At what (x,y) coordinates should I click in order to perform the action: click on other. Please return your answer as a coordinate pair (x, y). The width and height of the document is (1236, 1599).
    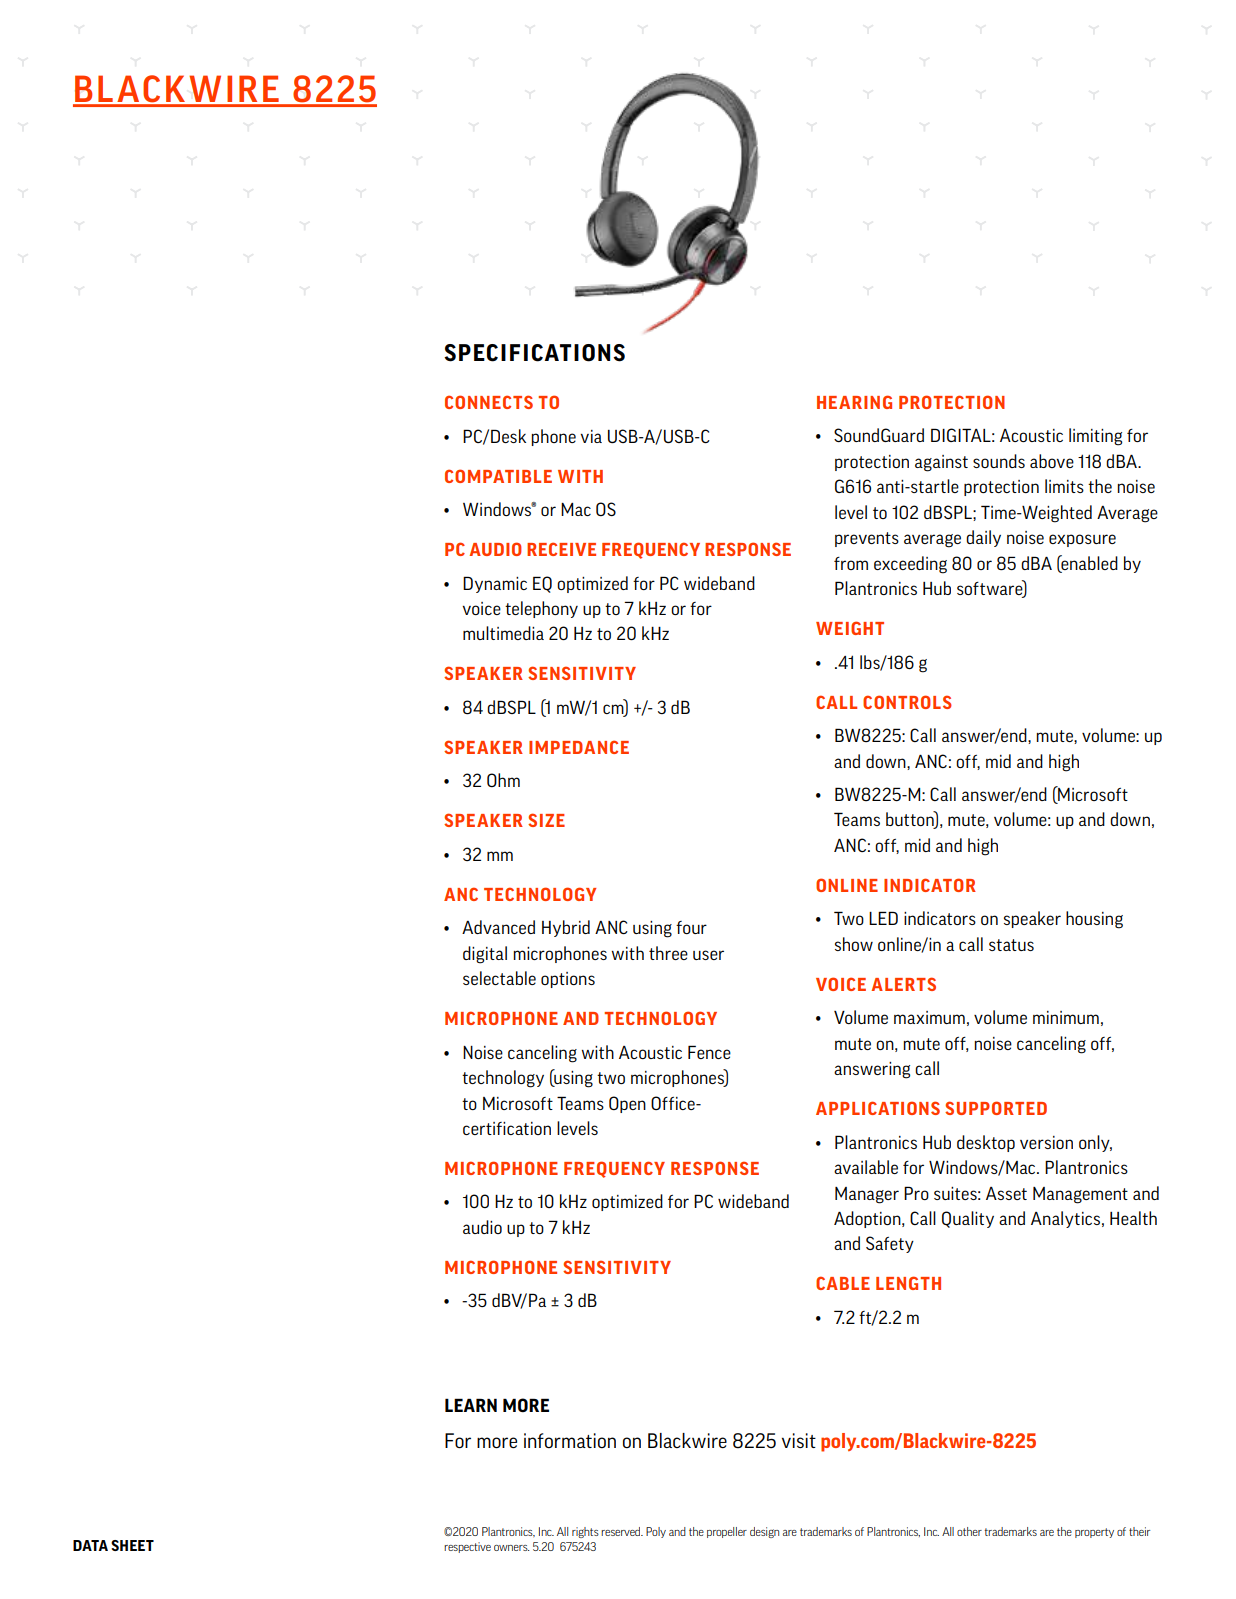
    Looking at the image, I should click on (969, 1531).
